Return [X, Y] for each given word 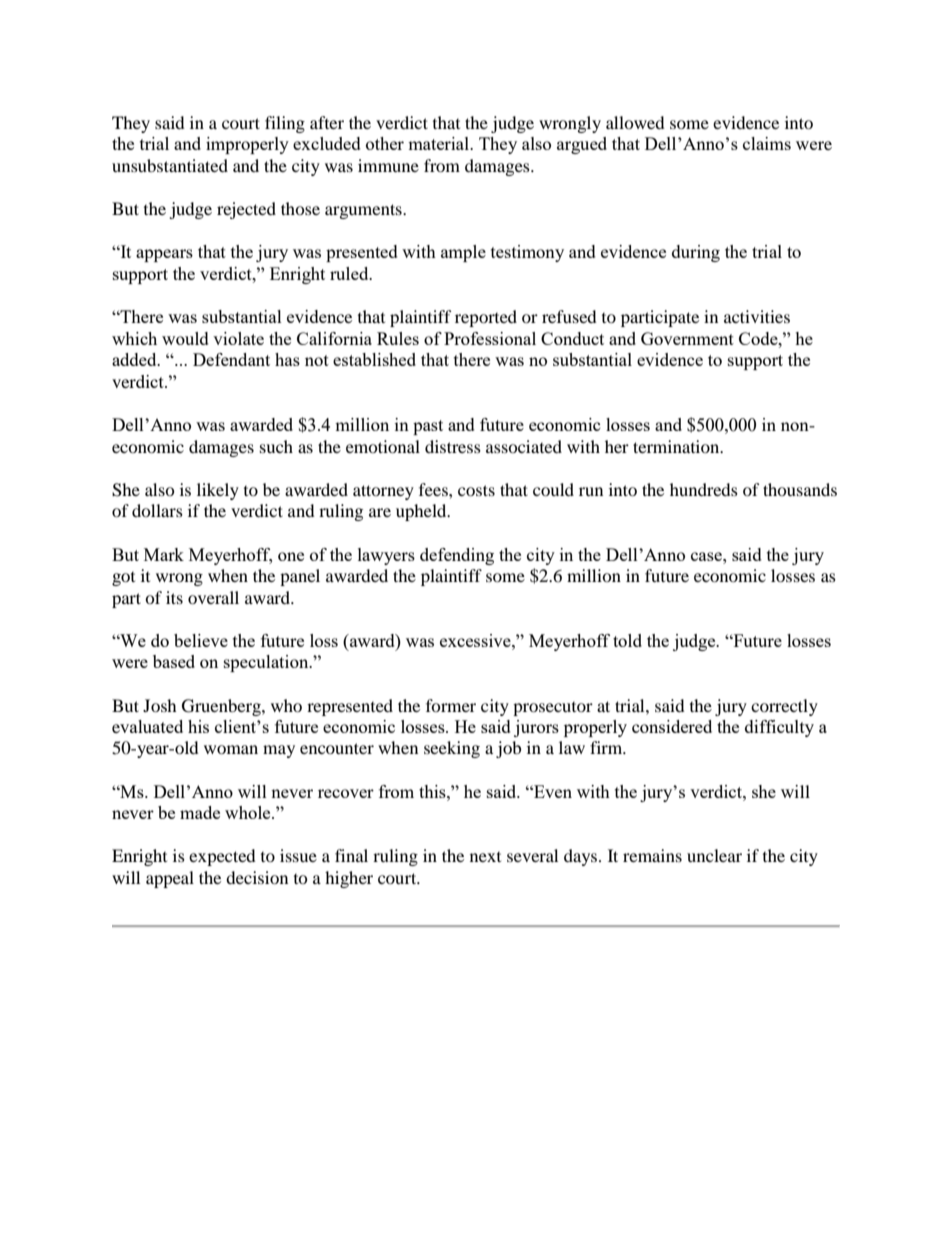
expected [222, 857]
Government [687, 338]
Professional [490, 338]
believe [201, 640]
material [440, 143]
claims [767, 143]
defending [457, 556]
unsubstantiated [170, 165]
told [627, 640]
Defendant [231, 359]
